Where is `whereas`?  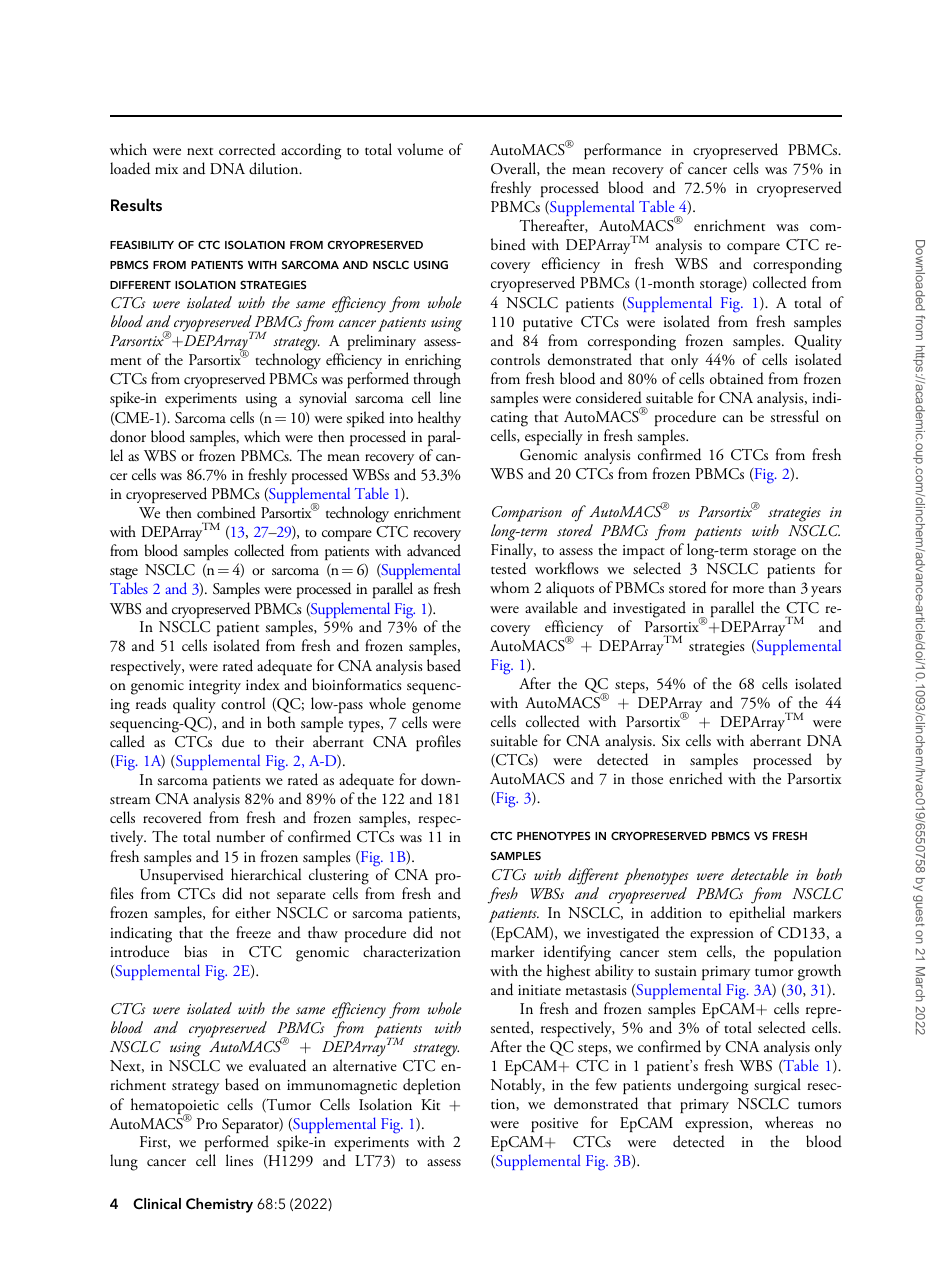 whereas is located at coordinates (789, 1122).
